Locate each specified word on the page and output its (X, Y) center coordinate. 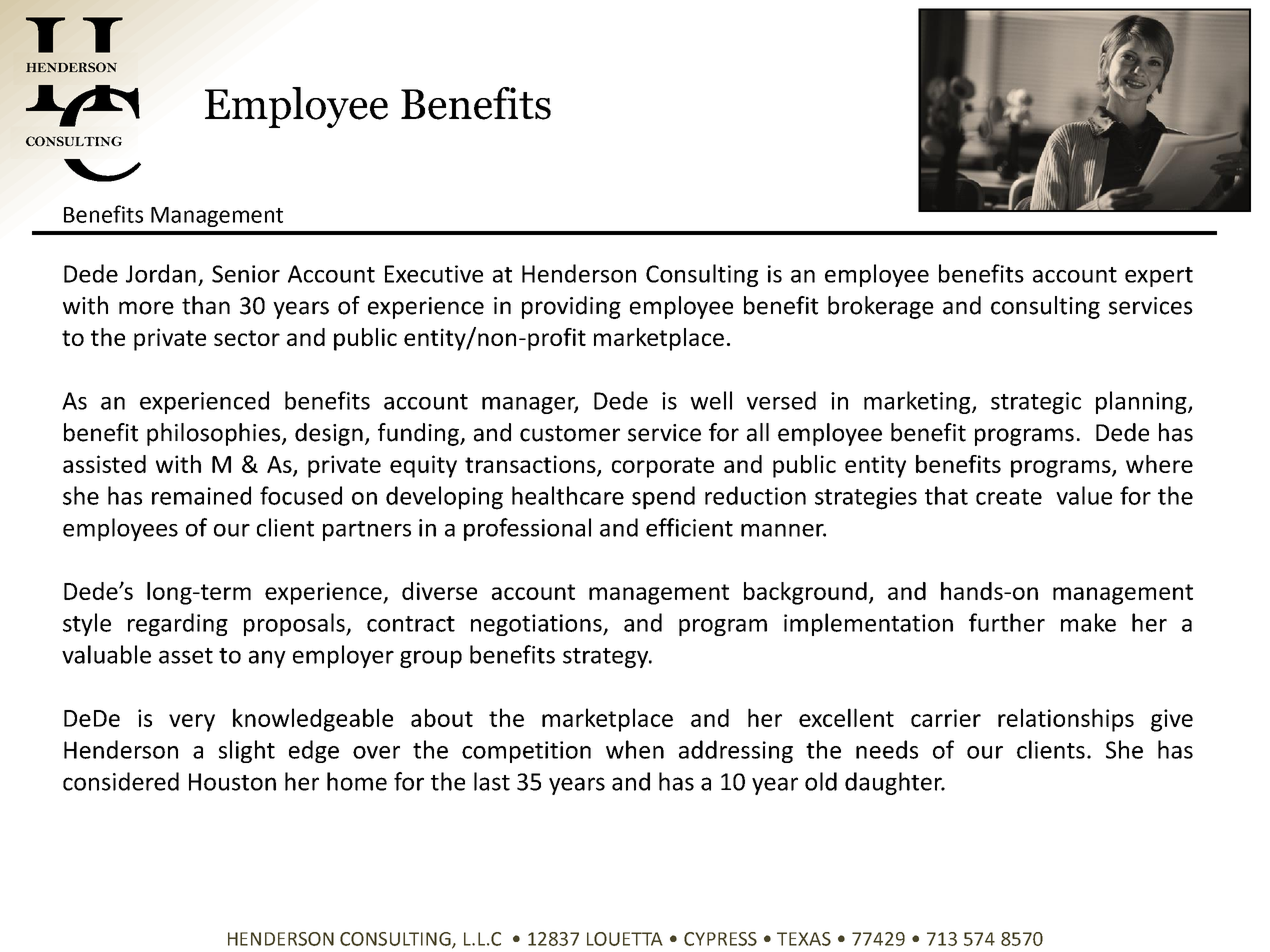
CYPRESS (720, 939)
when (635, 749)
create (1009, 497)
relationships (1066, 720)
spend (663, 498)
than (206, 305)
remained (201, 495)
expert (1159, 277)
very (192, 723)
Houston (232, 782)
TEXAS (804, 939)
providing (571, 307)
